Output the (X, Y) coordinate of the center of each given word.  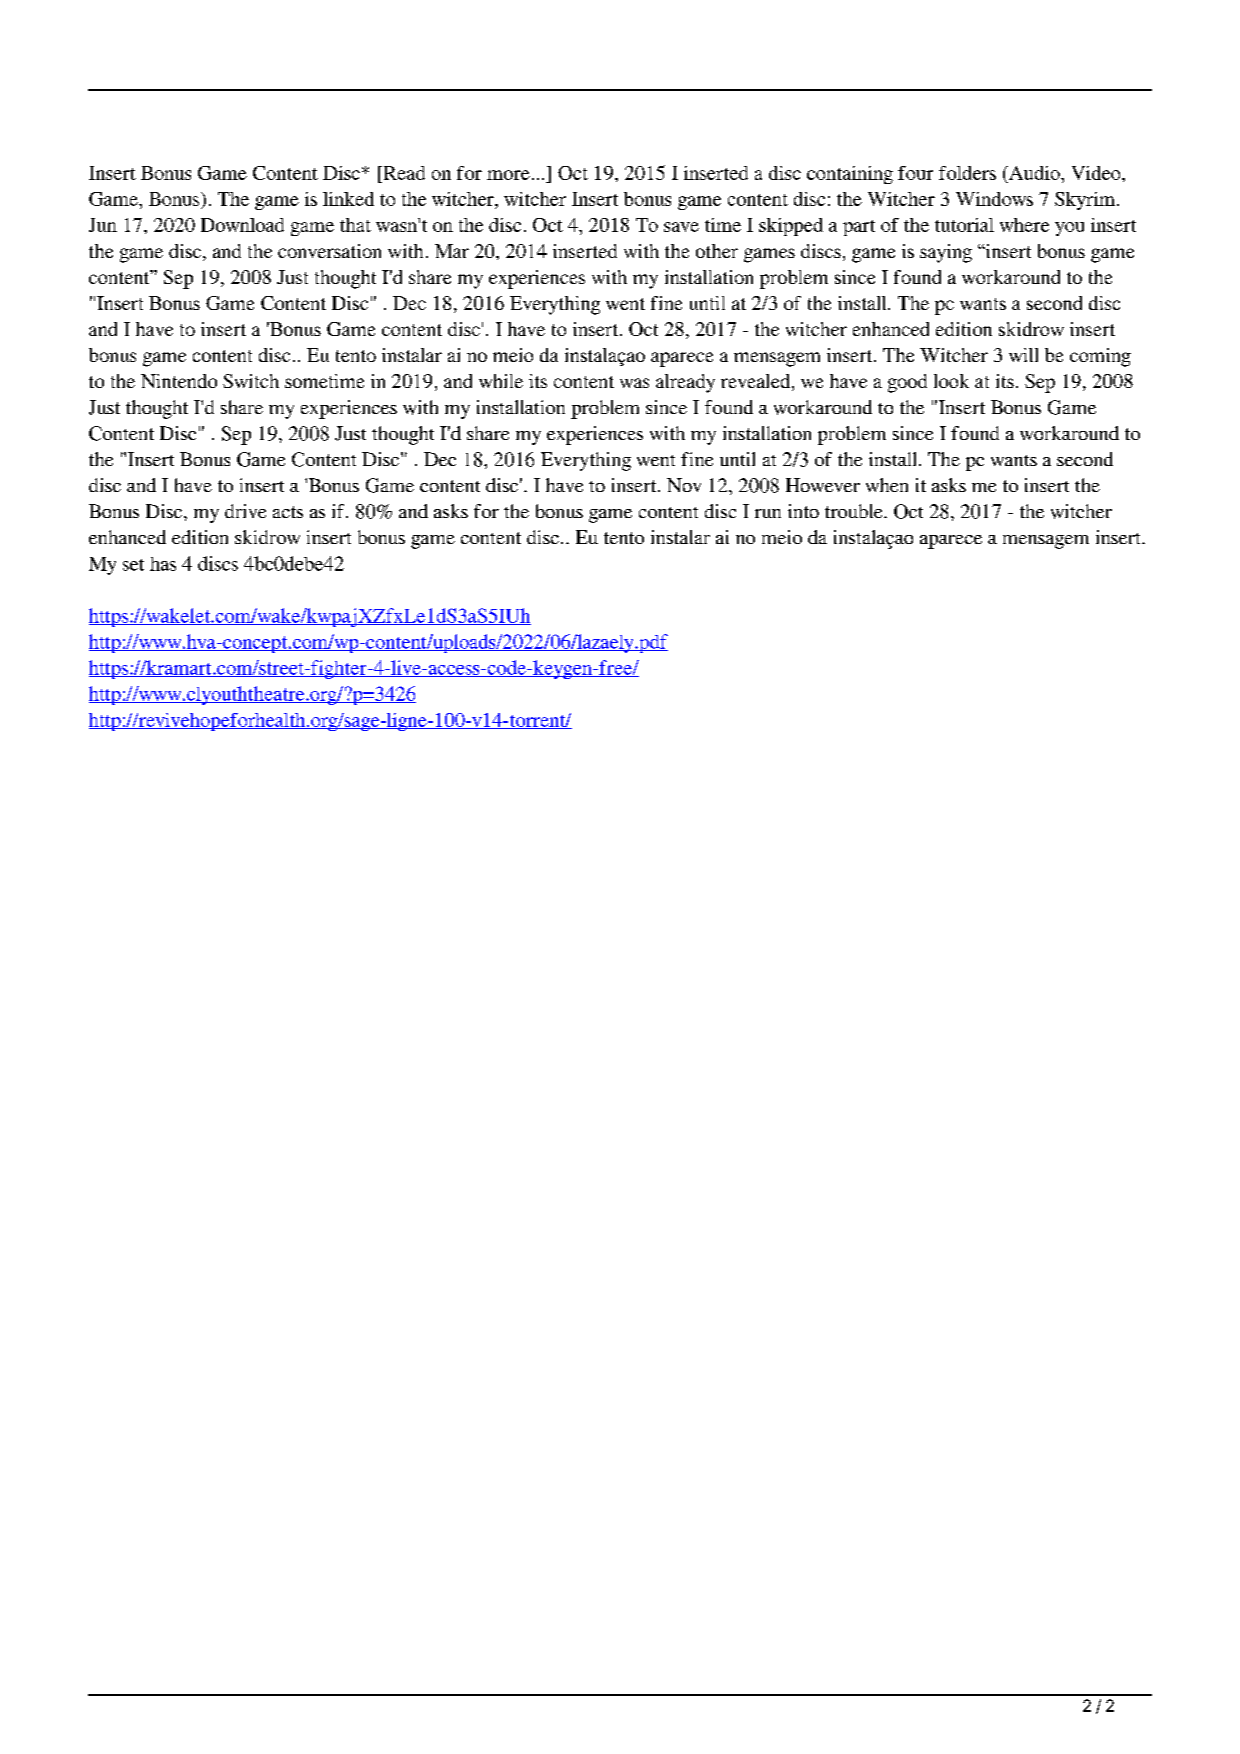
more (508, 175)
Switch (251, 381)
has (163, 564)
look (951, 381)
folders (967, 173)
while (501, 381)
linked (348, 199)
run (768, 513)
